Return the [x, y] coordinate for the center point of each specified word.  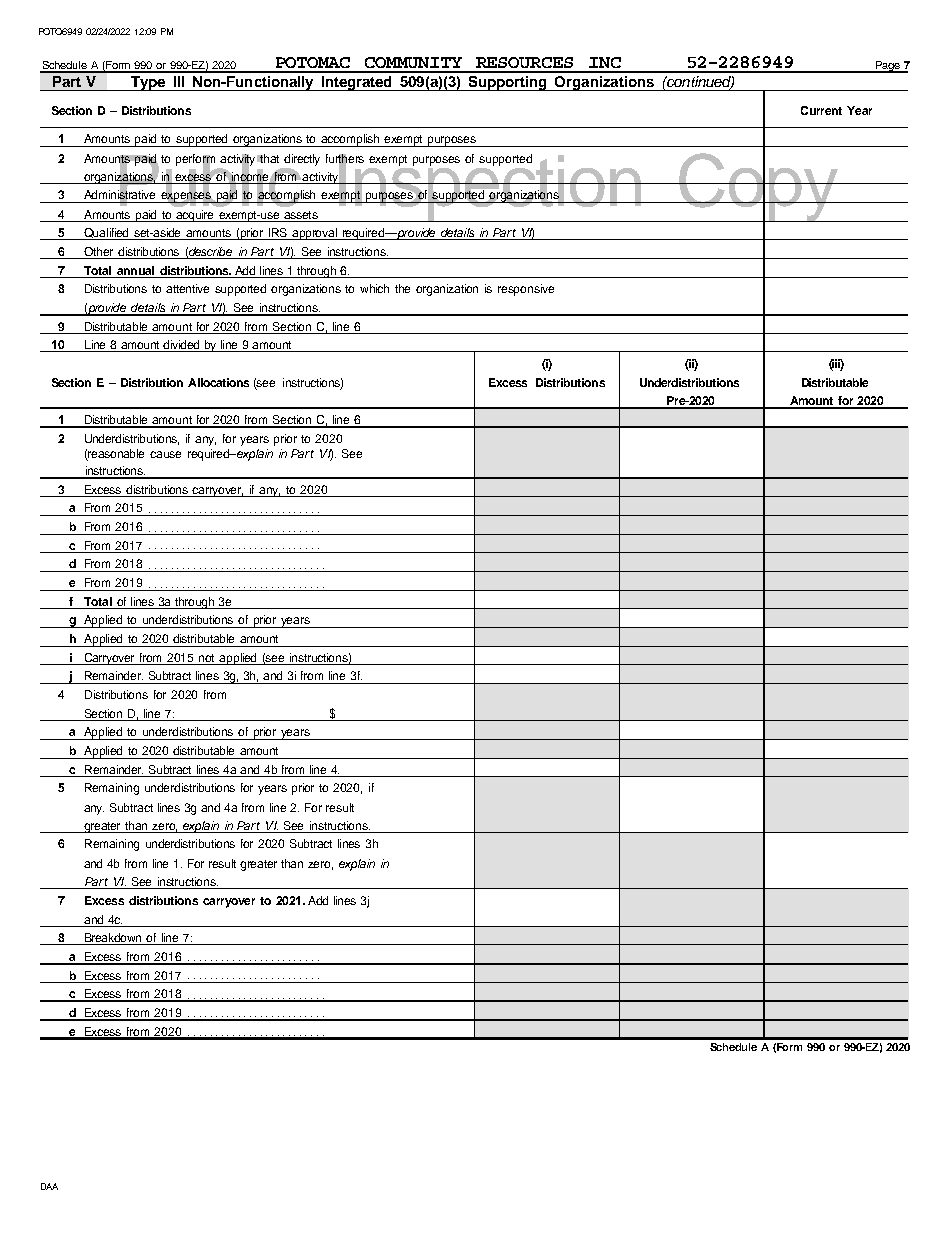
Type [148, 83]
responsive [526, 290]
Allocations [218, 382]
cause [165, 454]
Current [821, 110]
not [206, 658]
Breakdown [114, 939]
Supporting [507, 83]
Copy [759, 187]
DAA [49, 1186]
